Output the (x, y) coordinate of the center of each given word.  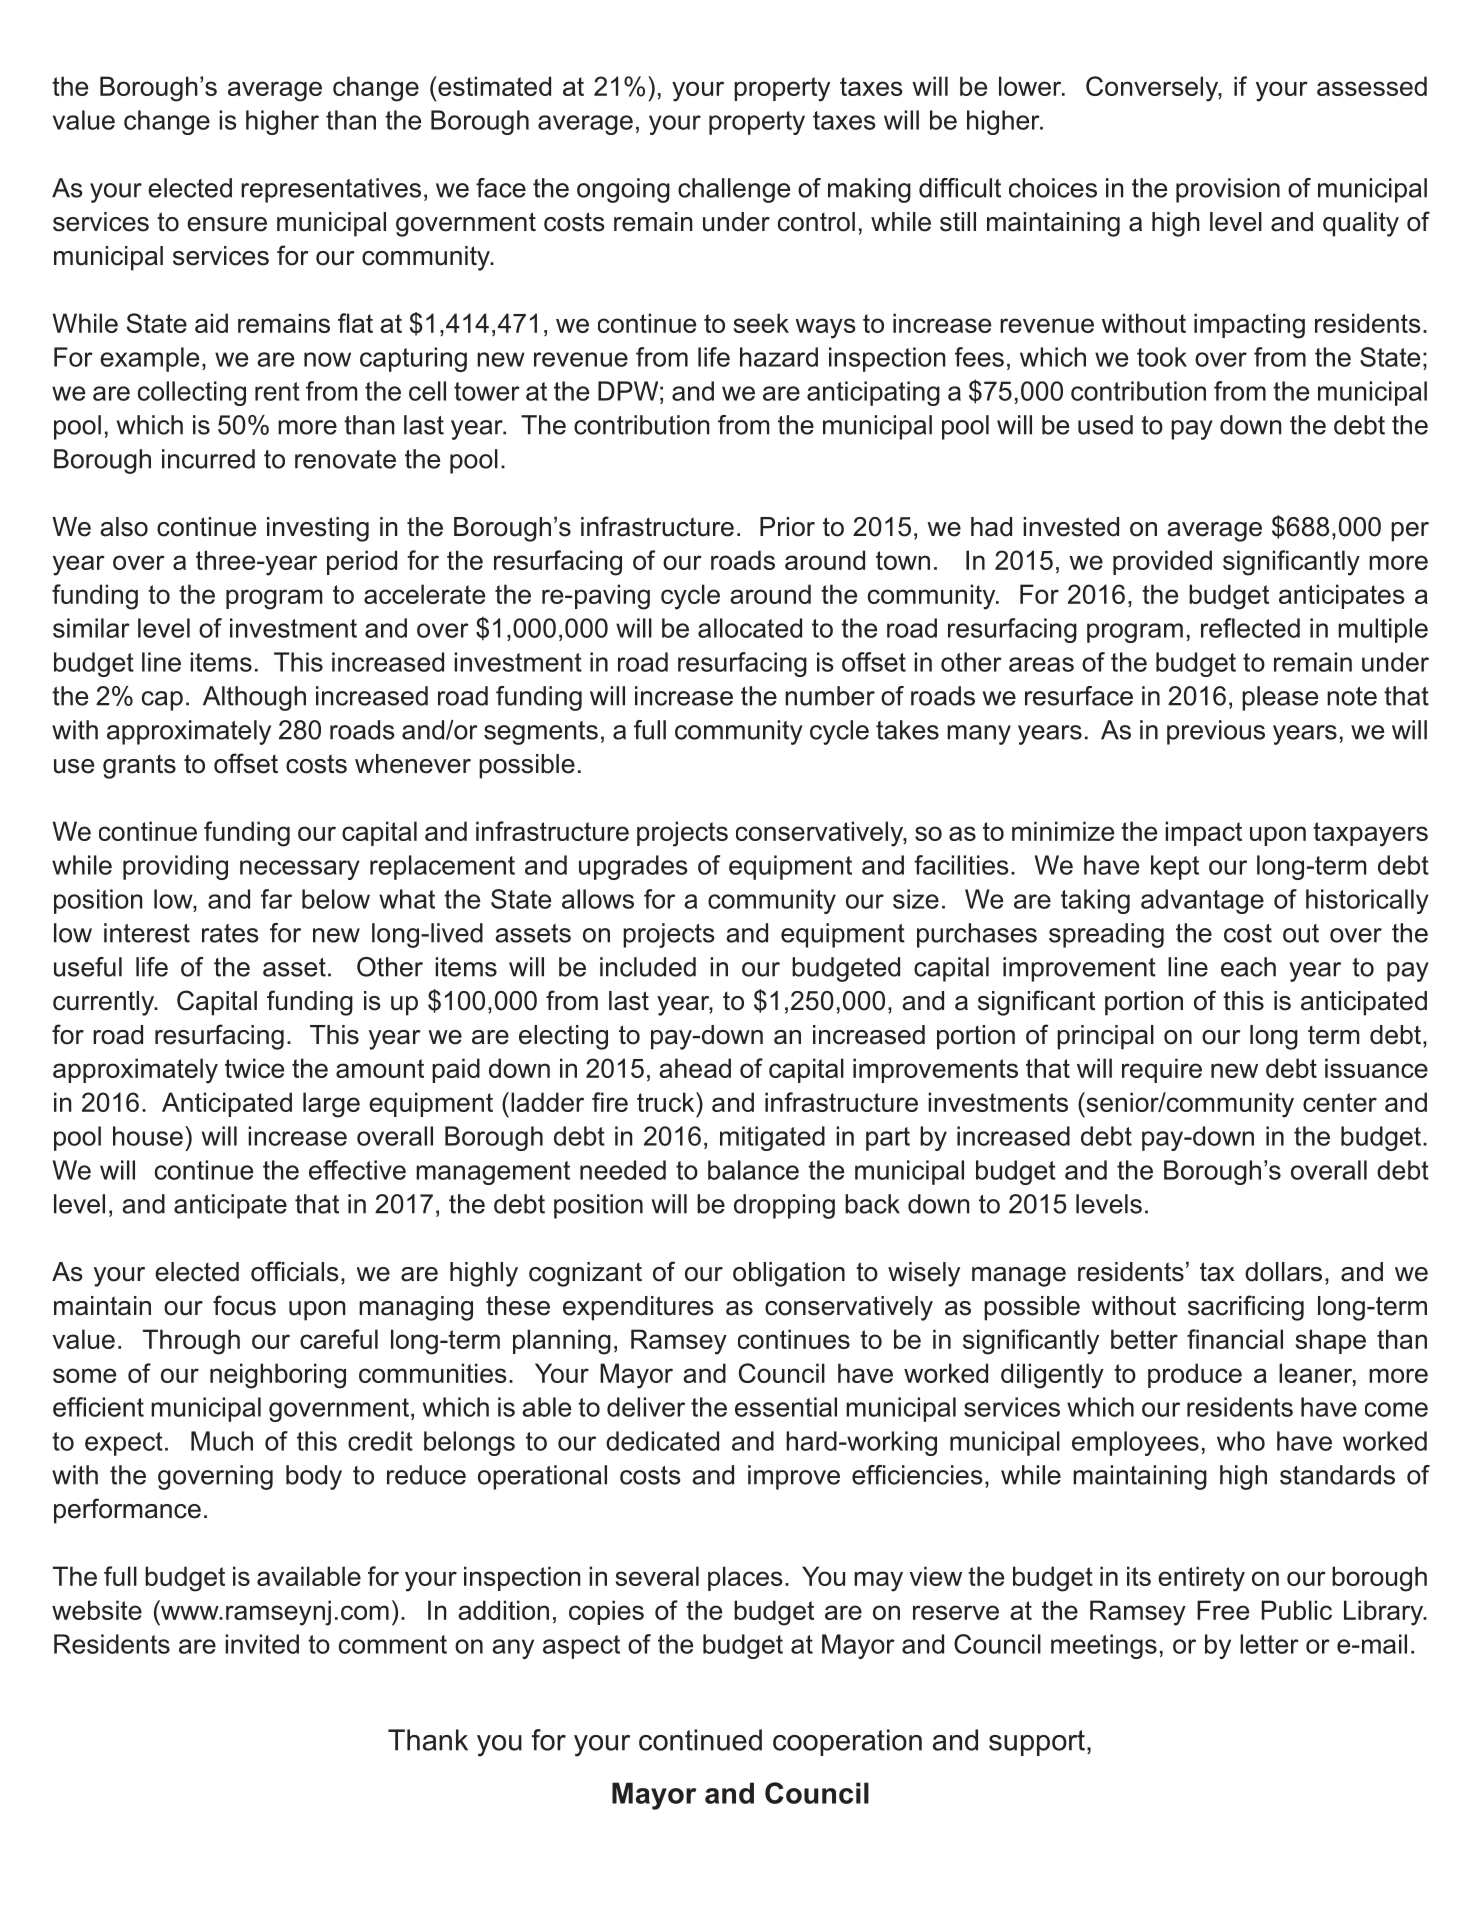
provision (1228, 190)
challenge (734, 190)
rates (230, 933)
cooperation (847, 1742)
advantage (1202, 901)
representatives (331, 190)
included (648, 967)
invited (262, 1644)
